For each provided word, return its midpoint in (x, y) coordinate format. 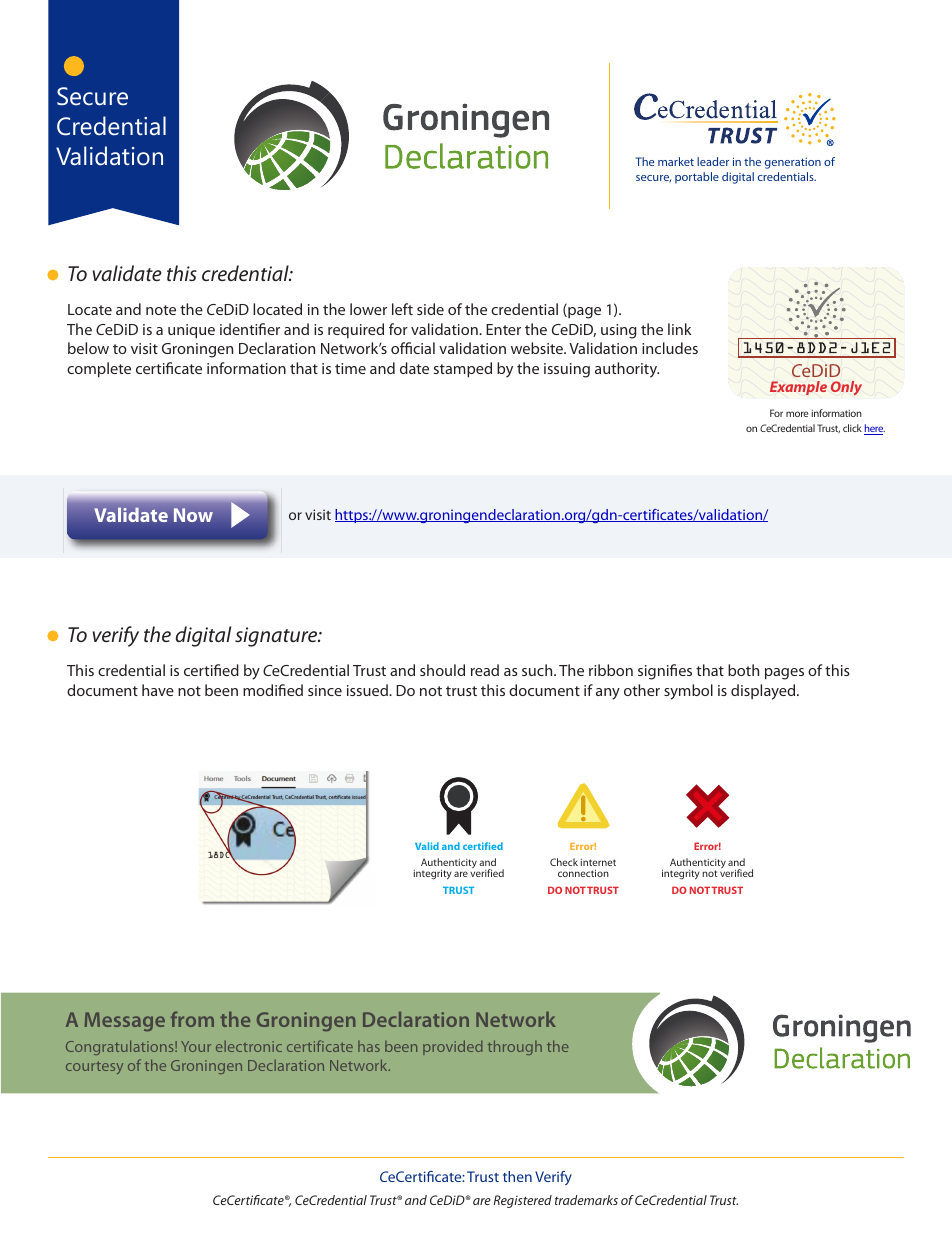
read (485, 670)
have (158, 690)
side (430, 309)
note (161, 310)
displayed (764, 692)
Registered (523, 1201)
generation (793, 163)
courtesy (94, 1067)
